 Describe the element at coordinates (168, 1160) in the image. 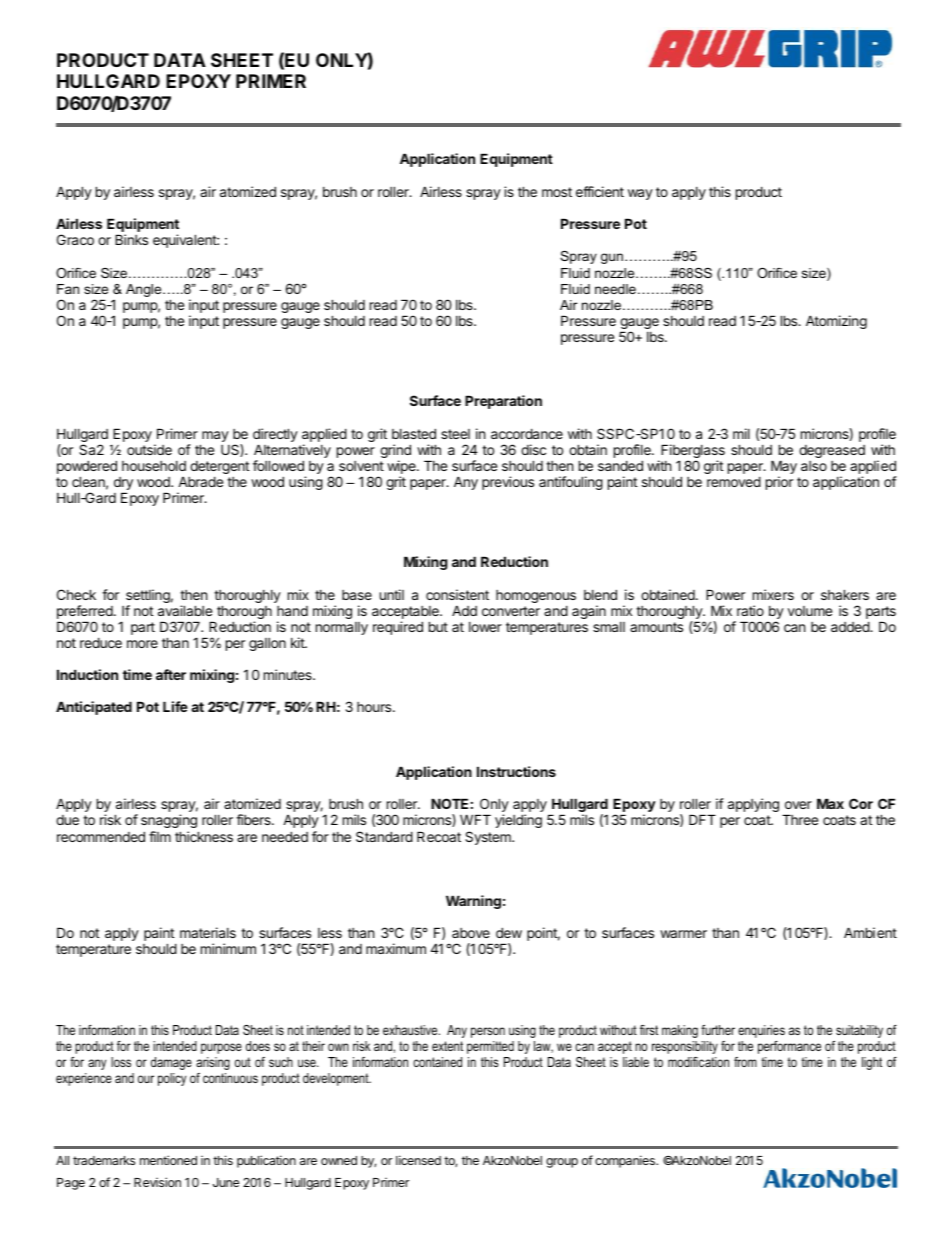

I see `mentioned` at that location.
